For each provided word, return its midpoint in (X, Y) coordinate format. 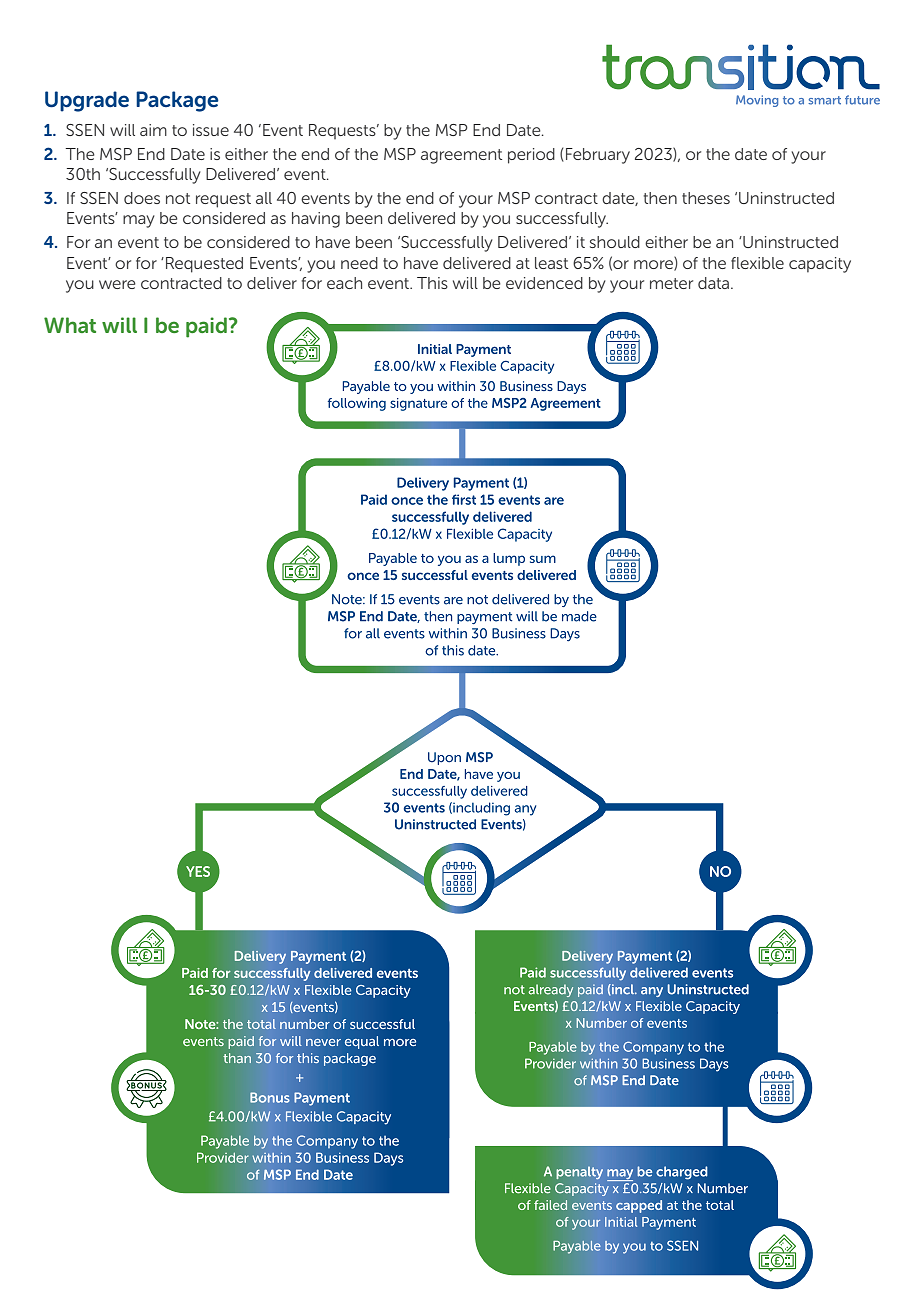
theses (706, 198)
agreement (461, 156)
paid (206, 327)
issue (211, 130)
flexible (757, 263)
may (139, 221)
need (359, 263)
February (598, 156)
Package (177, 101)
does (142, 198)
